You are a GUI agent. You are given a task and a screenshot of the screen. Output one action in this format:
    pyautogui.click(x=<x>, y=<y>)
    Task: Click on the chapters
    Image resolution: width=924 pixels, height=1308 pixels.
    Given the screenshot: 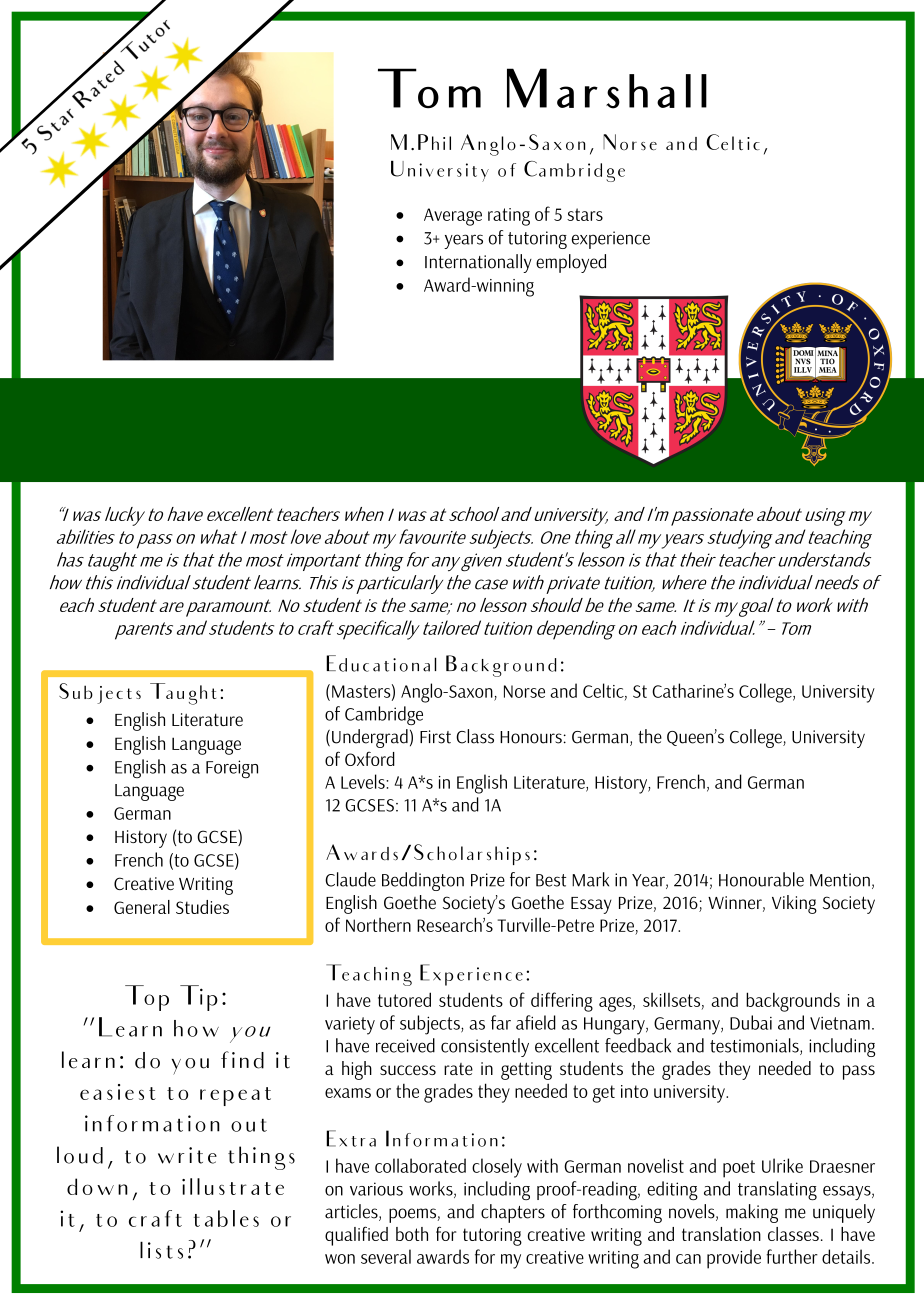 What is the action you would take?
    pyautogui.click(x=513, y=1213)
